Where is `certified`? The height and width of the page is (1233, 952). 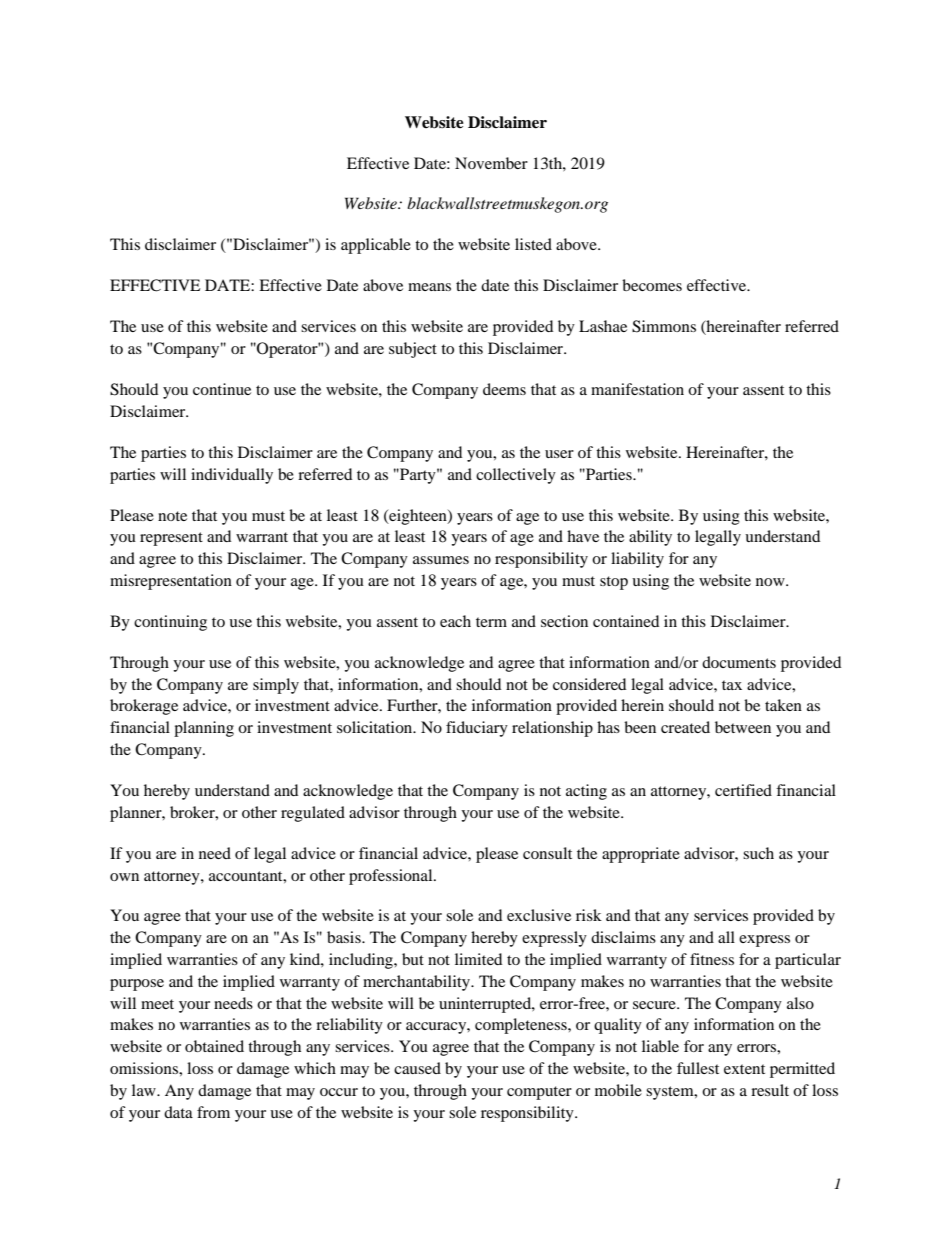
certified is located at coordinates (743, 790).
